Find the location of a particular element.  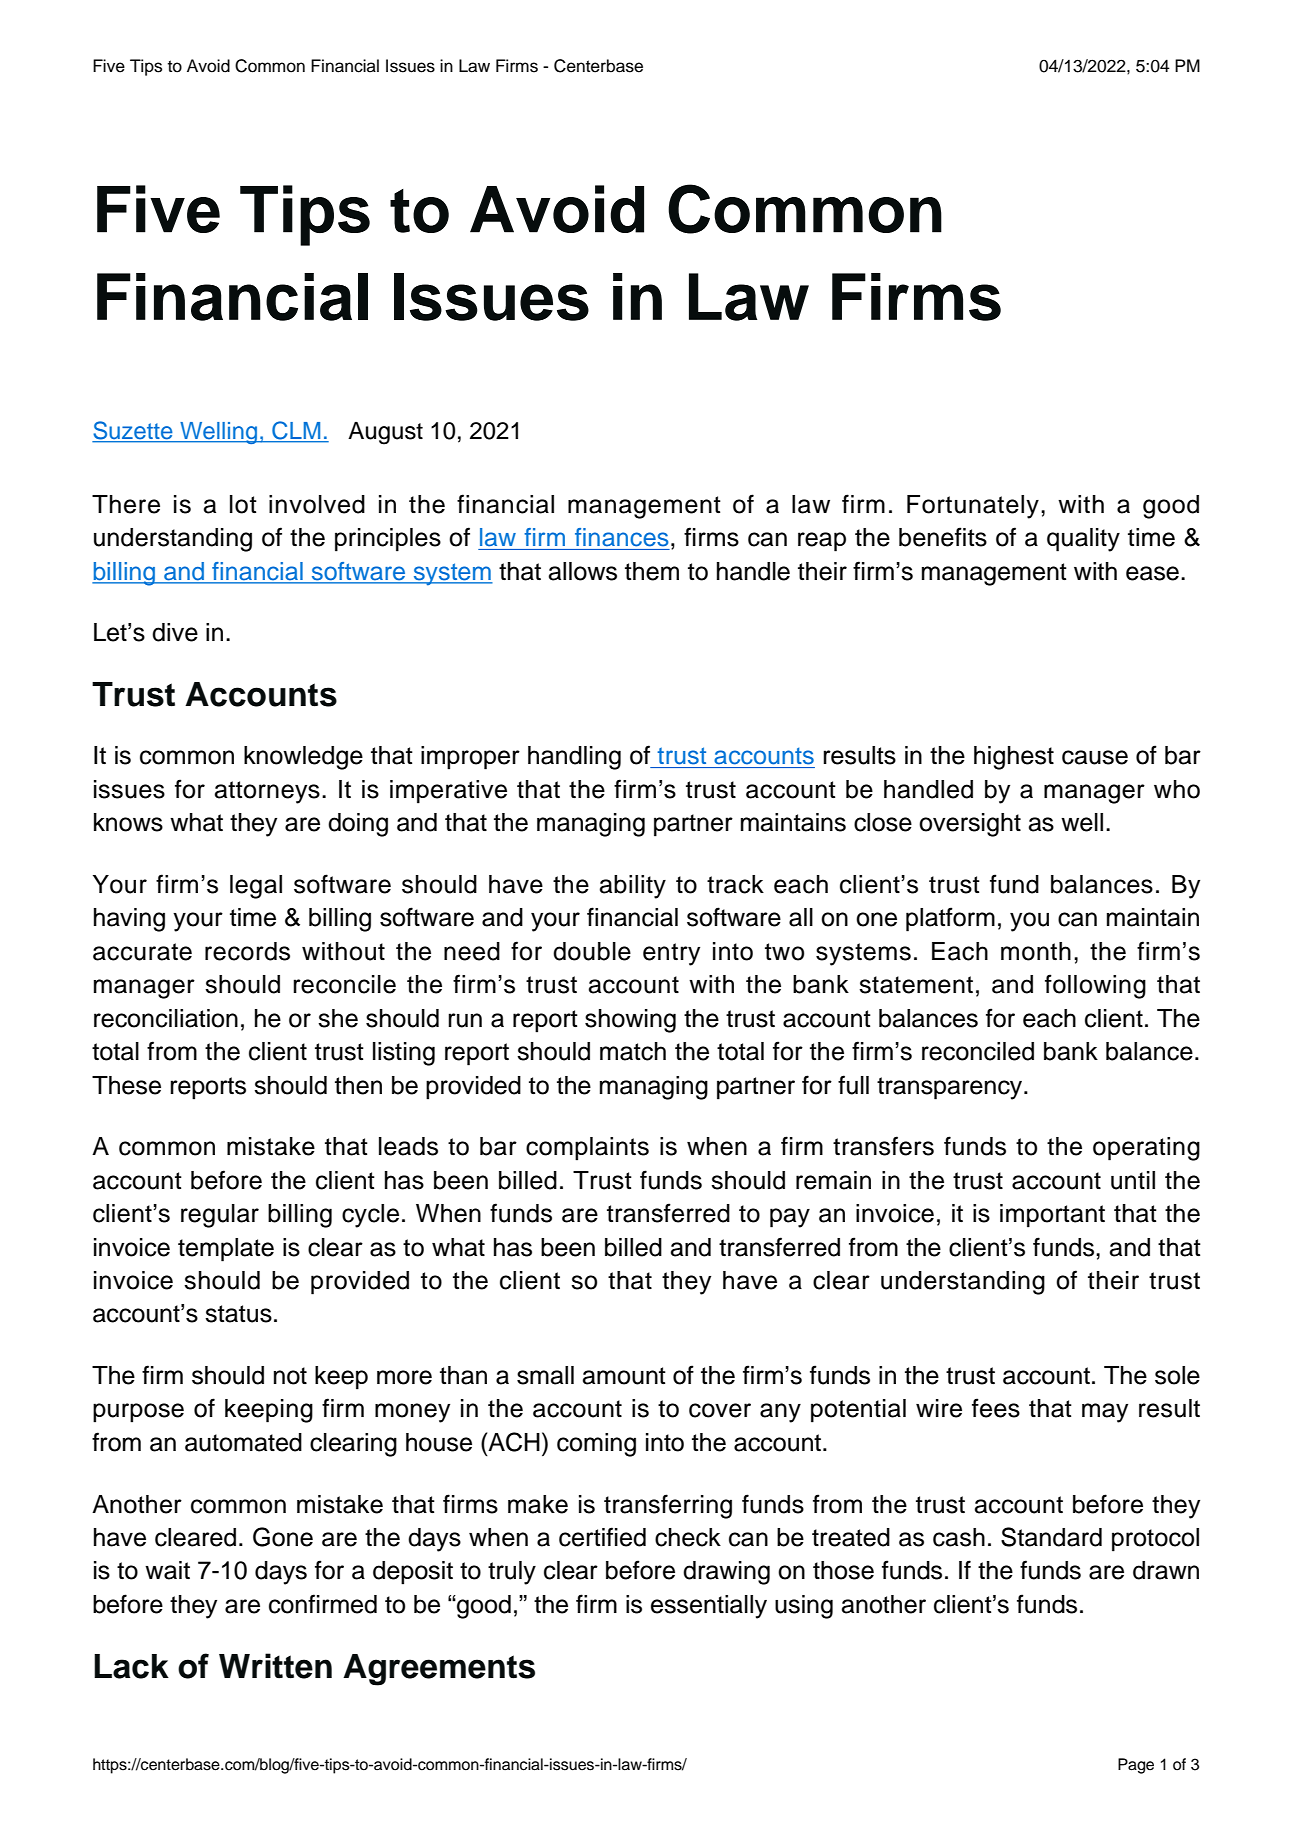

ability is located at coordinates (633, 887).
